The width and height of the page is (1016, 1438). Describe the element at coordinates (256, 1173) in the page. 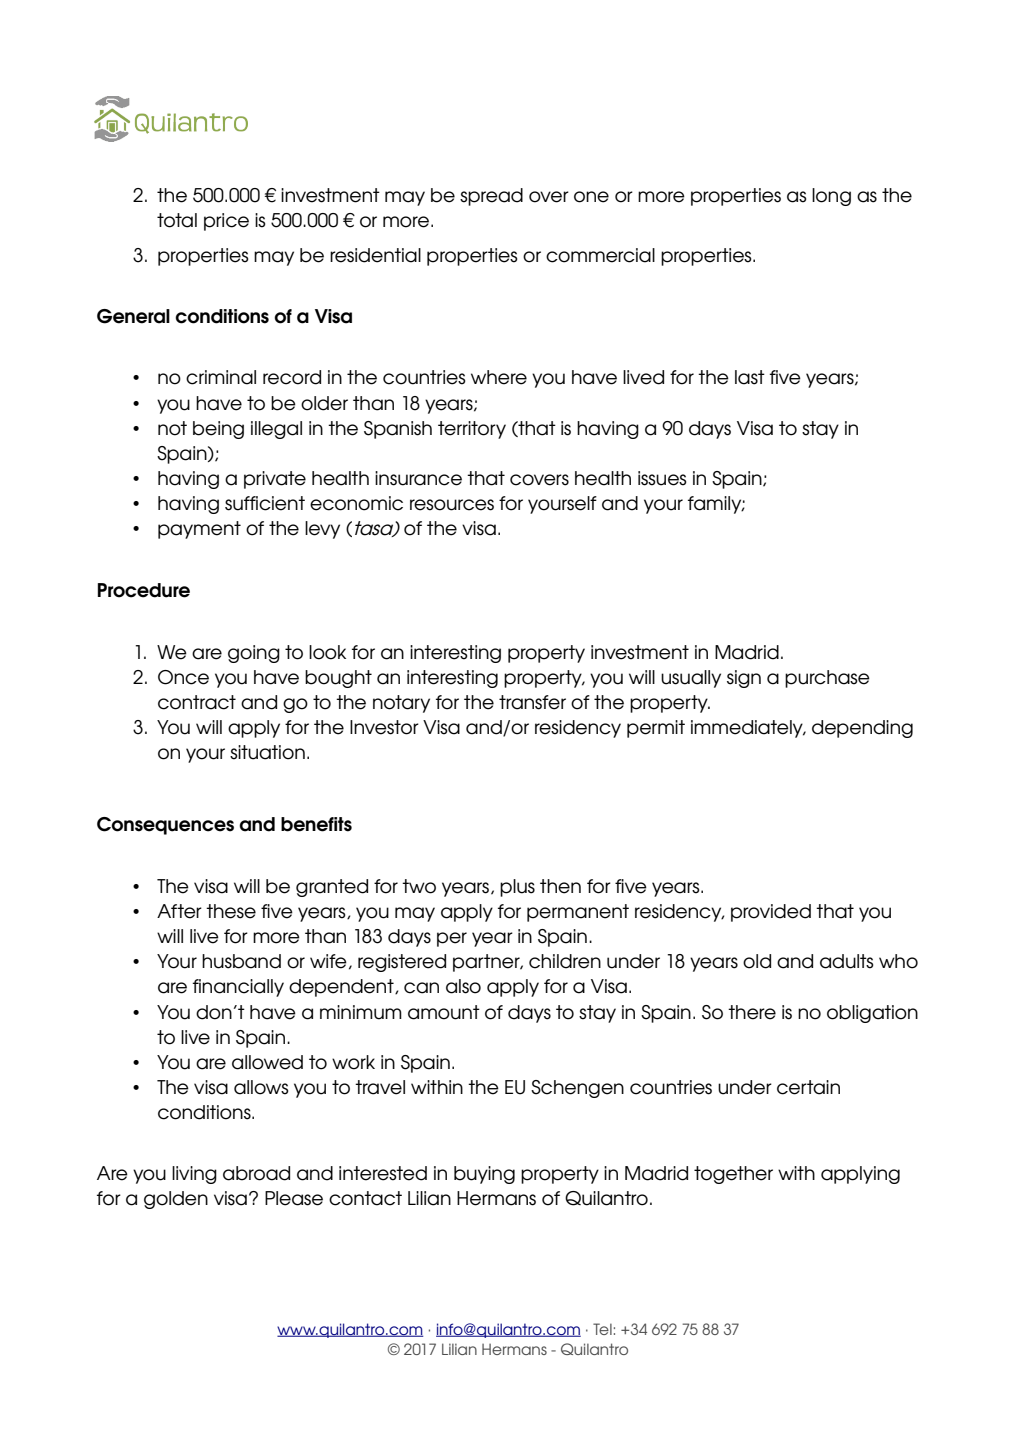

I see `abroad` at that location.
